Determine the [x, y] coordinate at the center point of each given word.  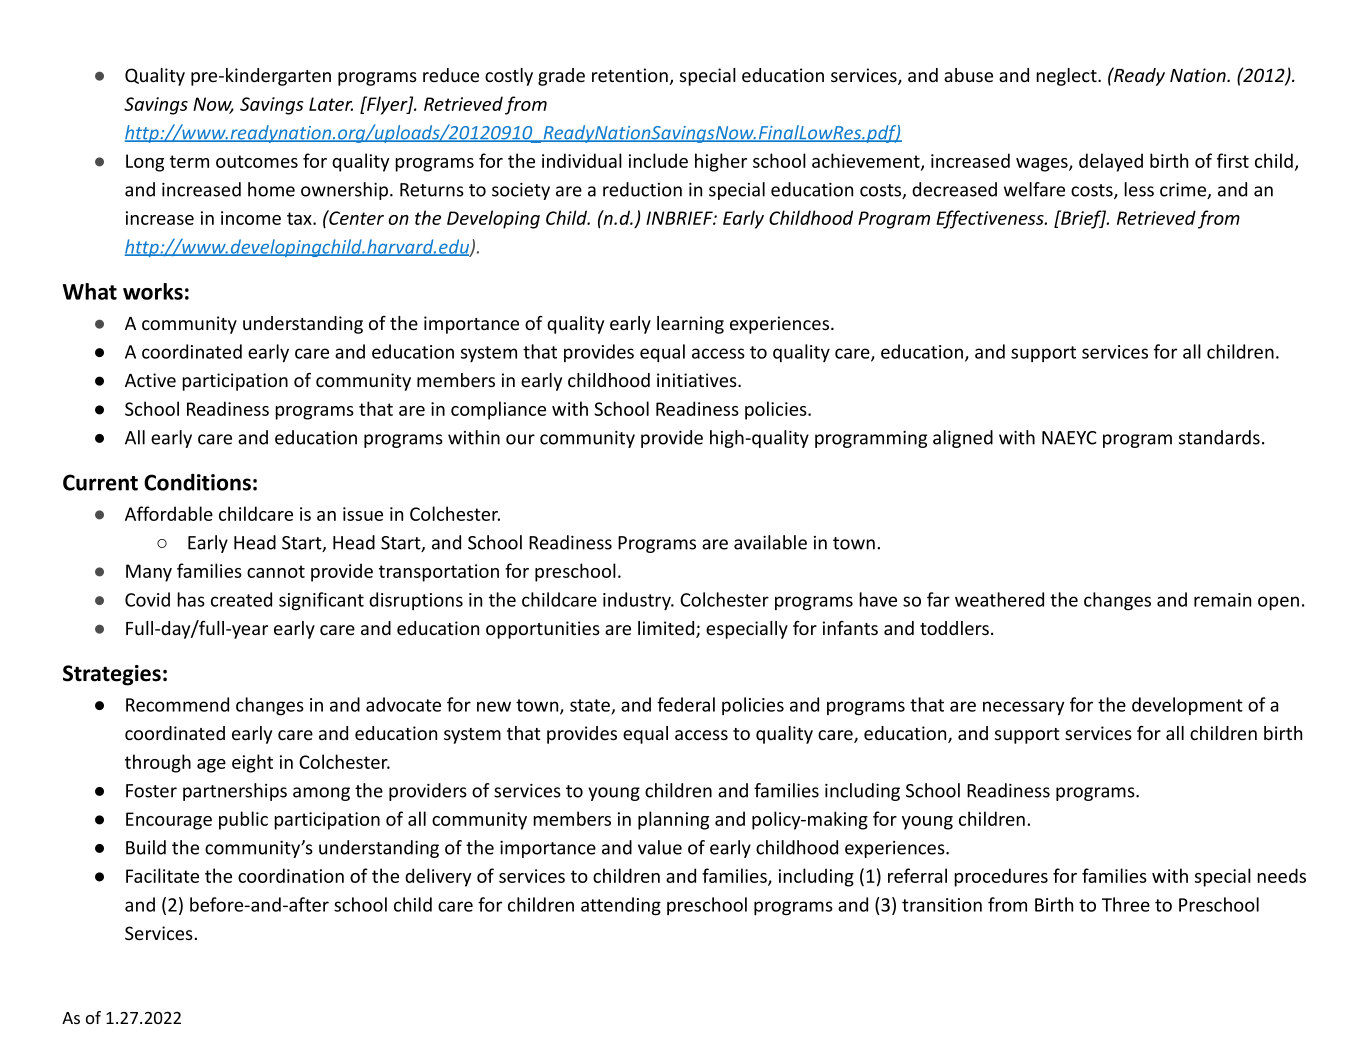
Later [331, 104]
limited [667, 629]
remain [1222, 600]
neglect [1067, 77]
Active [150, 380]
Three [1126, 904]
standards [1219, 437]
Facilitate [162, 875]
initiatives [698, 380]
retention [630, 75]
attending [621, 906]
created [241, 599]
